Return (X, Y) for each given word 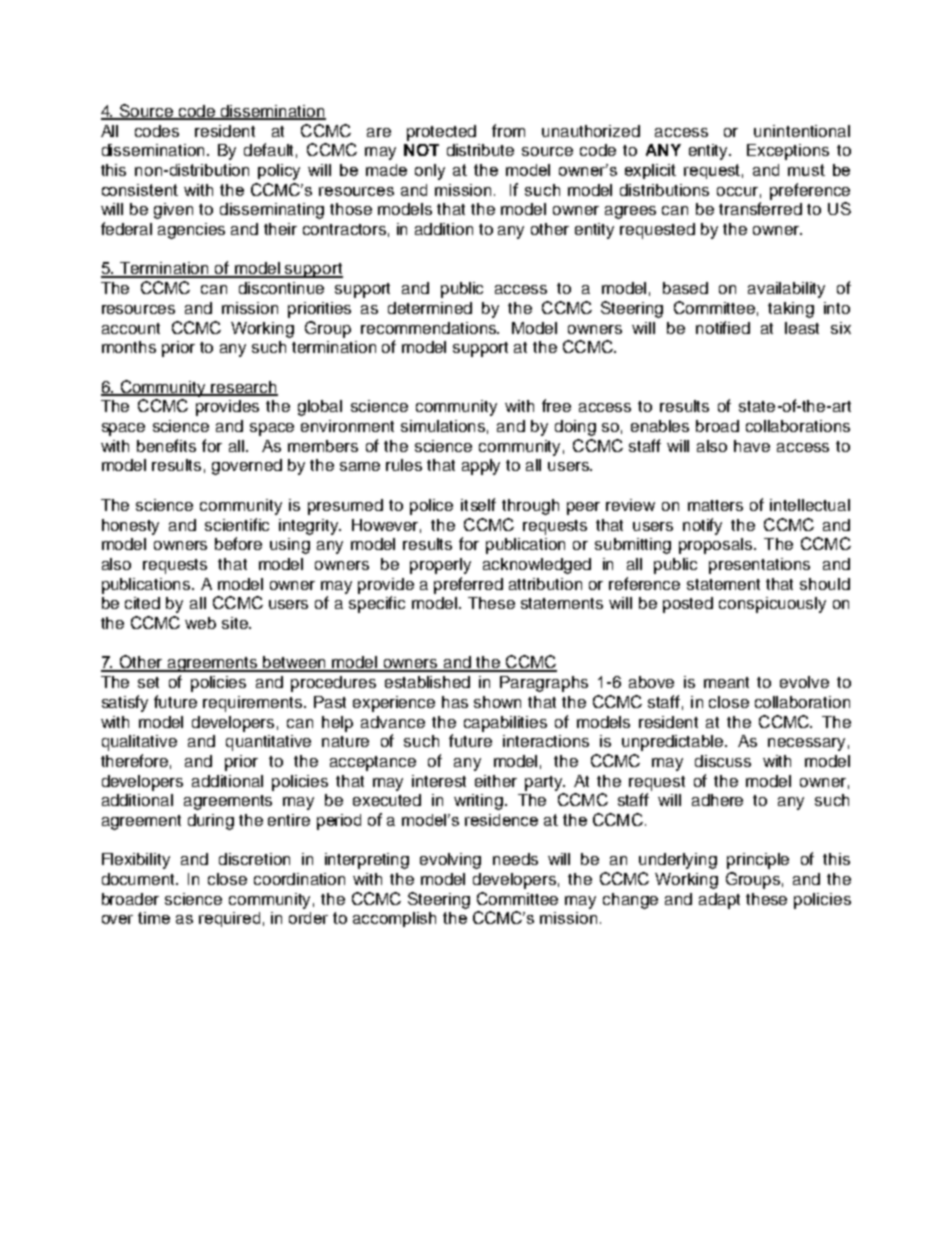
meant (726, 682)
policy (279, 172)
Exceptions (788, 152)
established (427, 682)
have (752, 446)
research (244, 388)
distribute (480, 150)
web (200, 623)
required (229, 919)
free (556, 405)
